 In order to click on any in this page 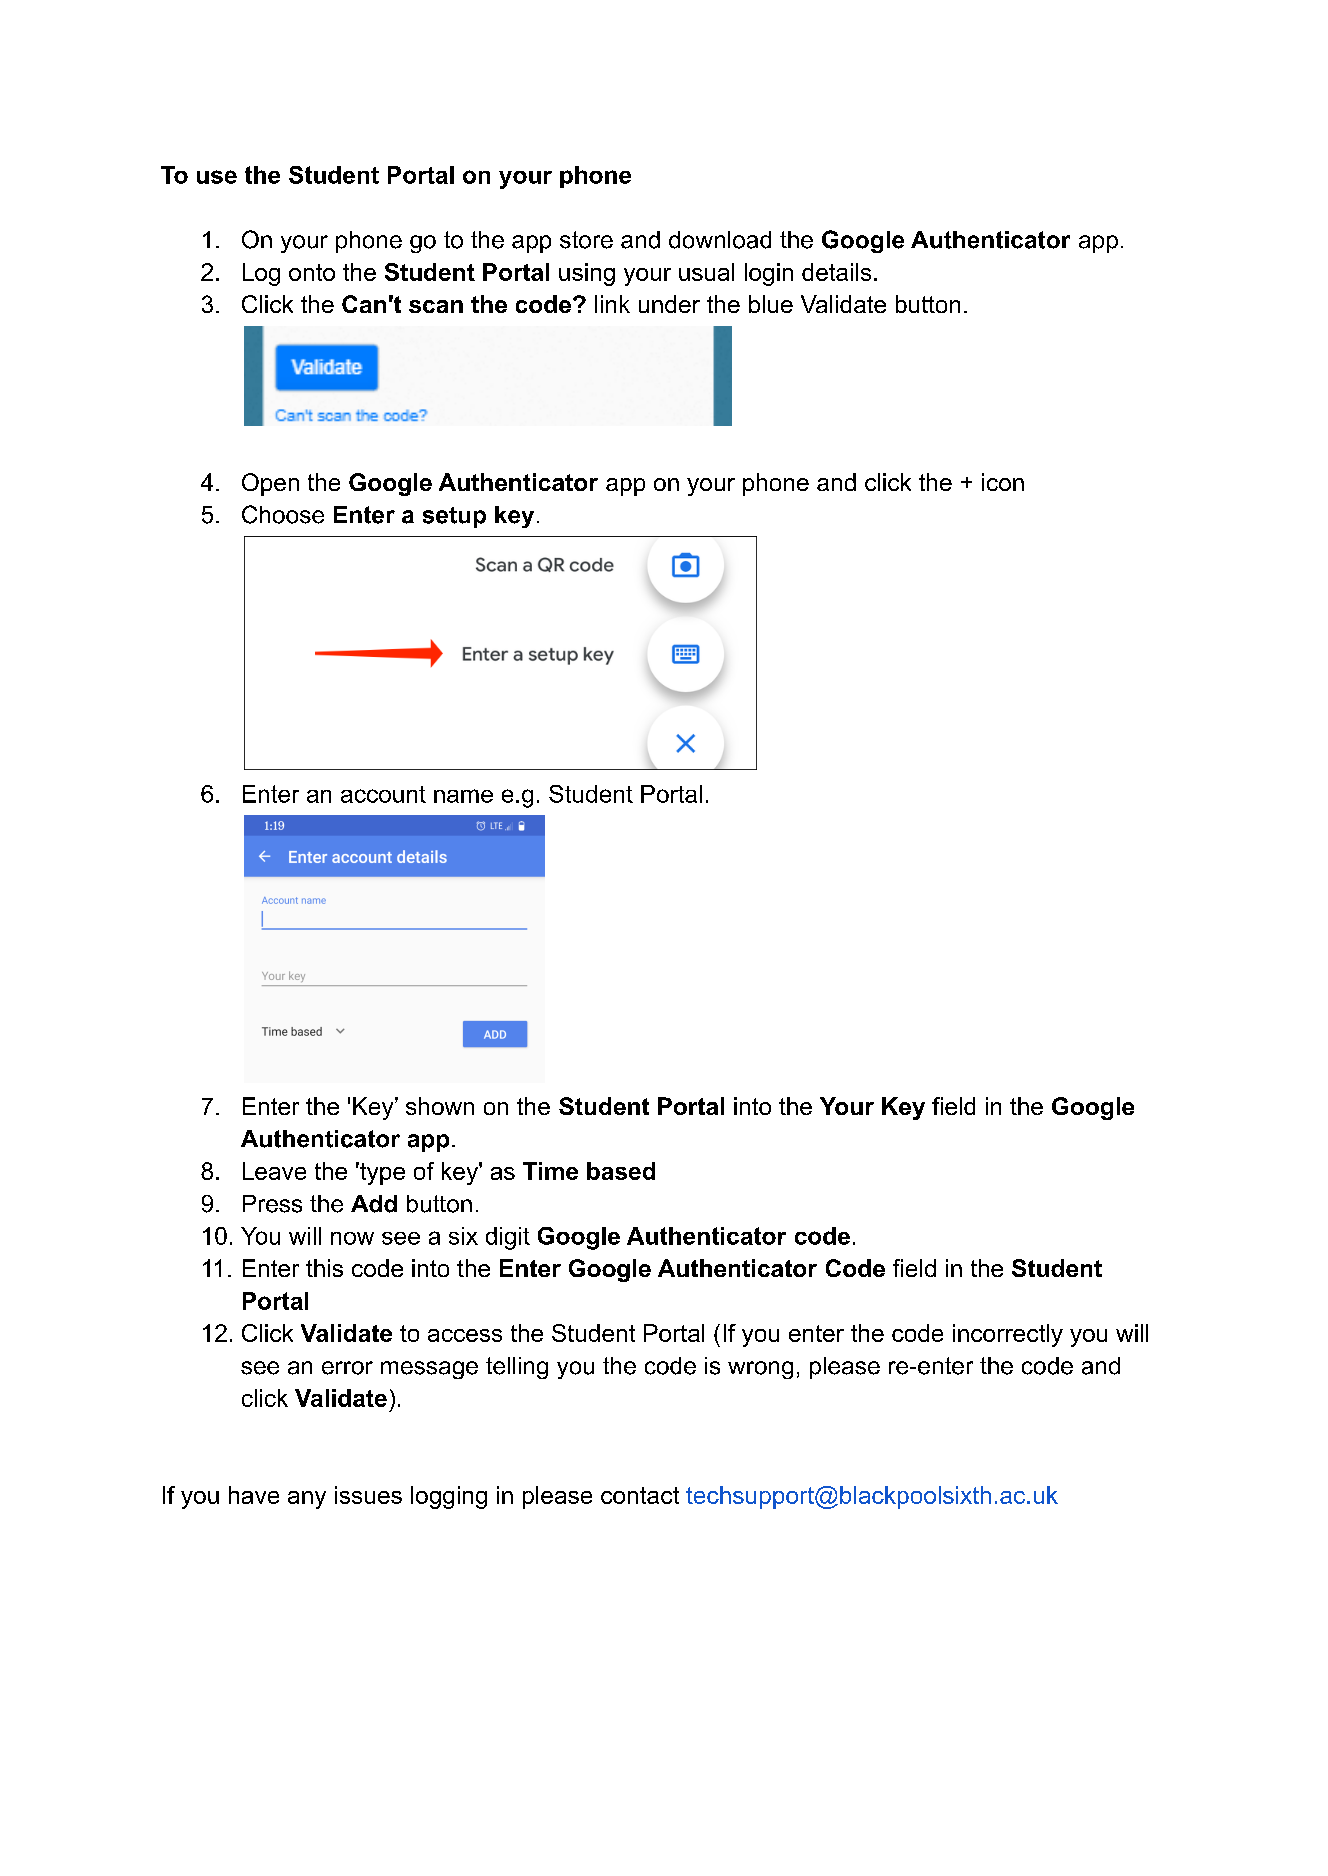, I will do `click(307, 1500)`.
